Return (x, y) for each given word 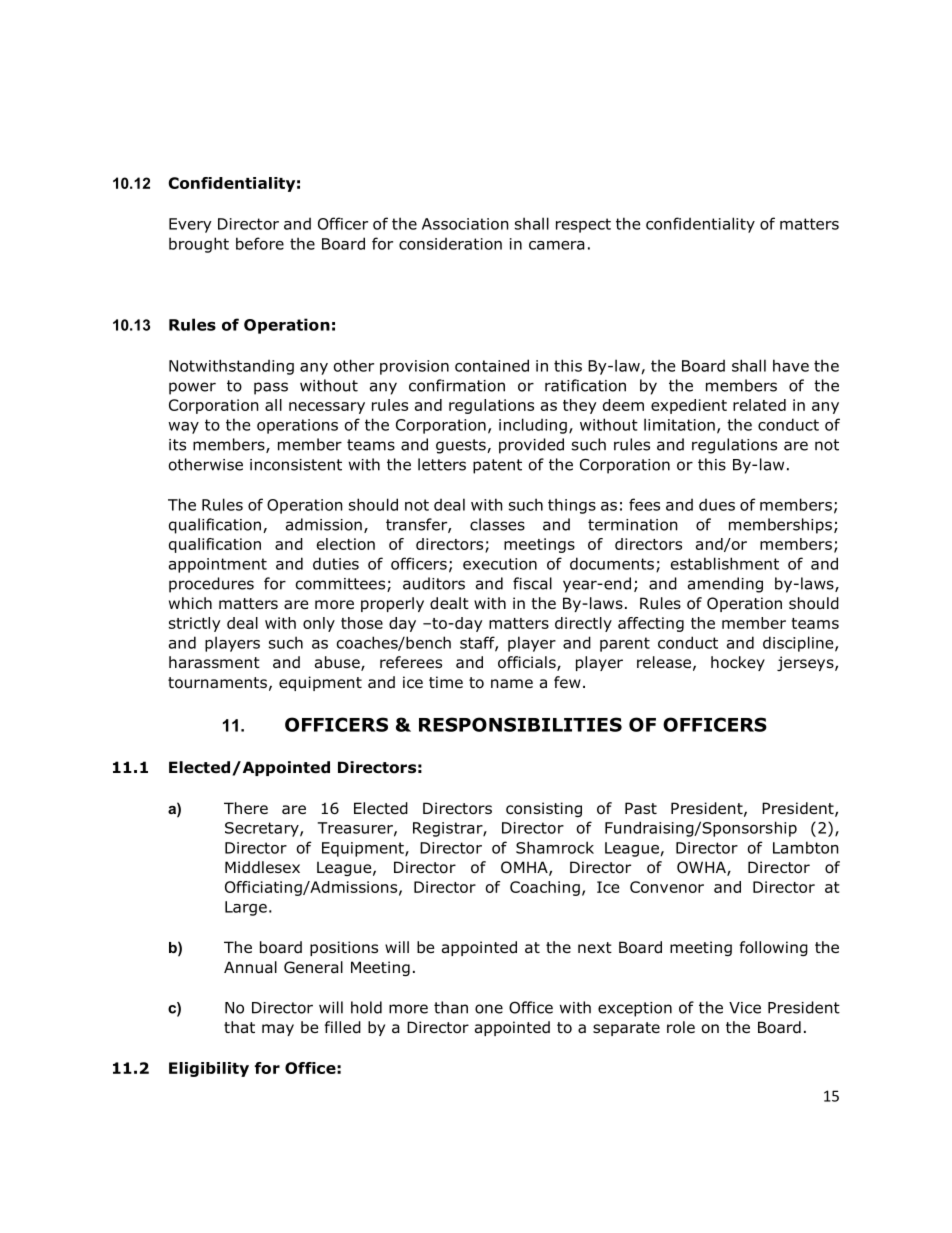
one (489, 1009)
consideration (450, 244)
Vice (745, 1008)
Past (641, 808)
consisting (544, 809)
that (239, 1027)
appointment (218, 565)
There (246, 808)
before (260, 243)
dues (717, 505)
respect (583, 225)
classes (497, 524)
